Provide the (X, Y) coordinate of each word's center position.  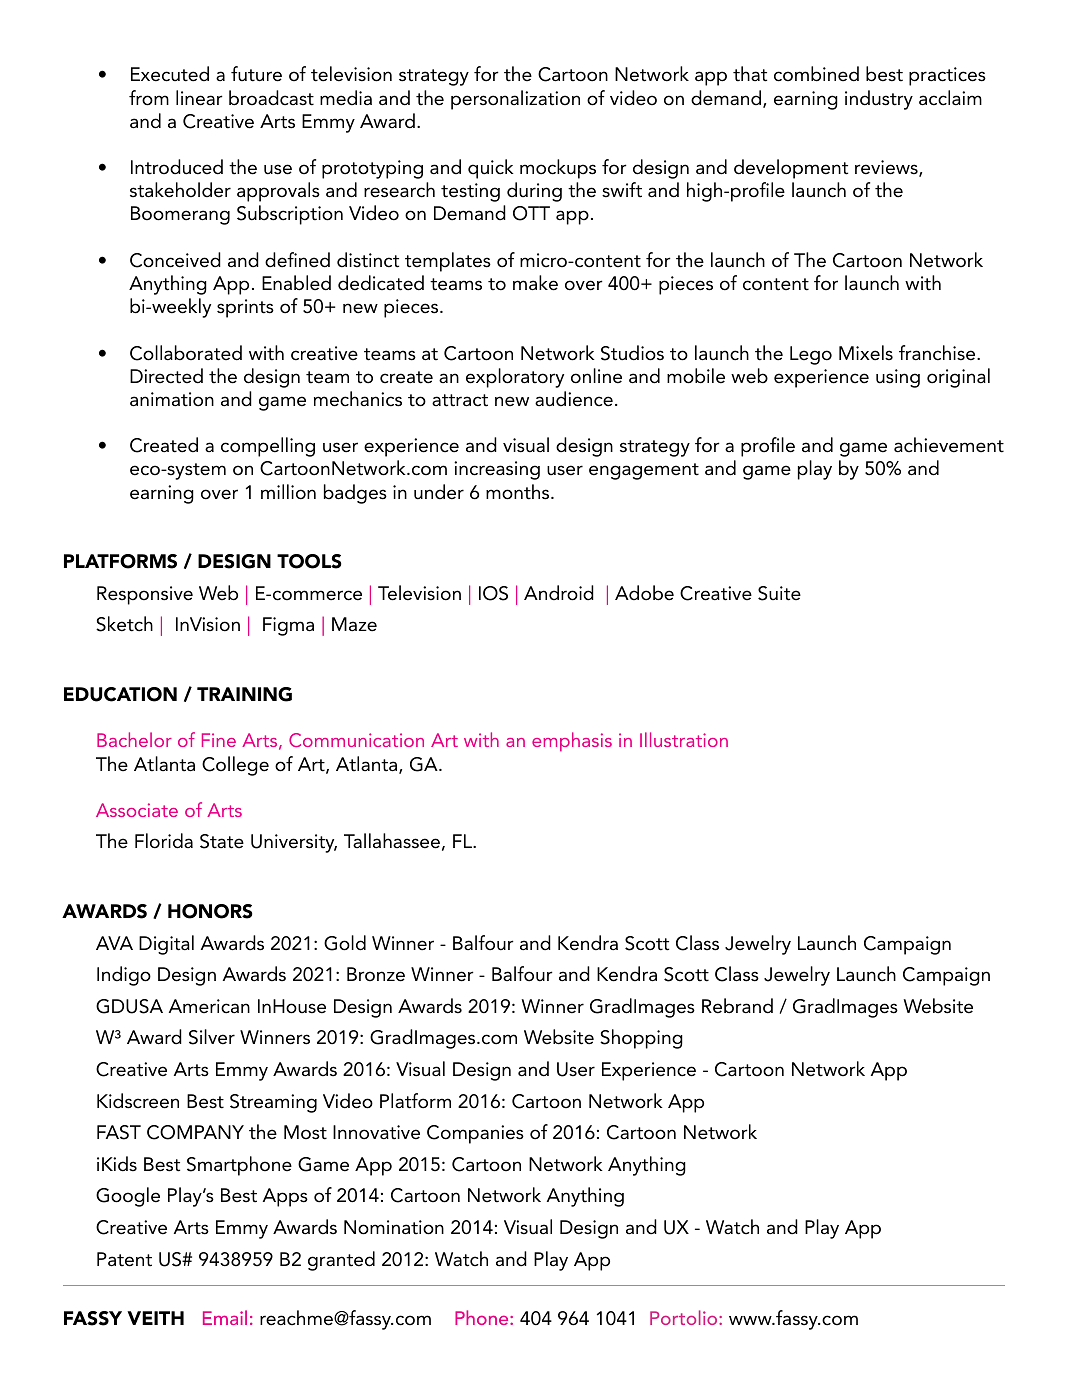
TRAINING (244, 694)
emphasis (572, 741)
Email (225, 1317)
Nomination (394, 1227)
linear (199, 98)
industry (879, 100)
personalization (515, 100)
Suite (779, 593)
